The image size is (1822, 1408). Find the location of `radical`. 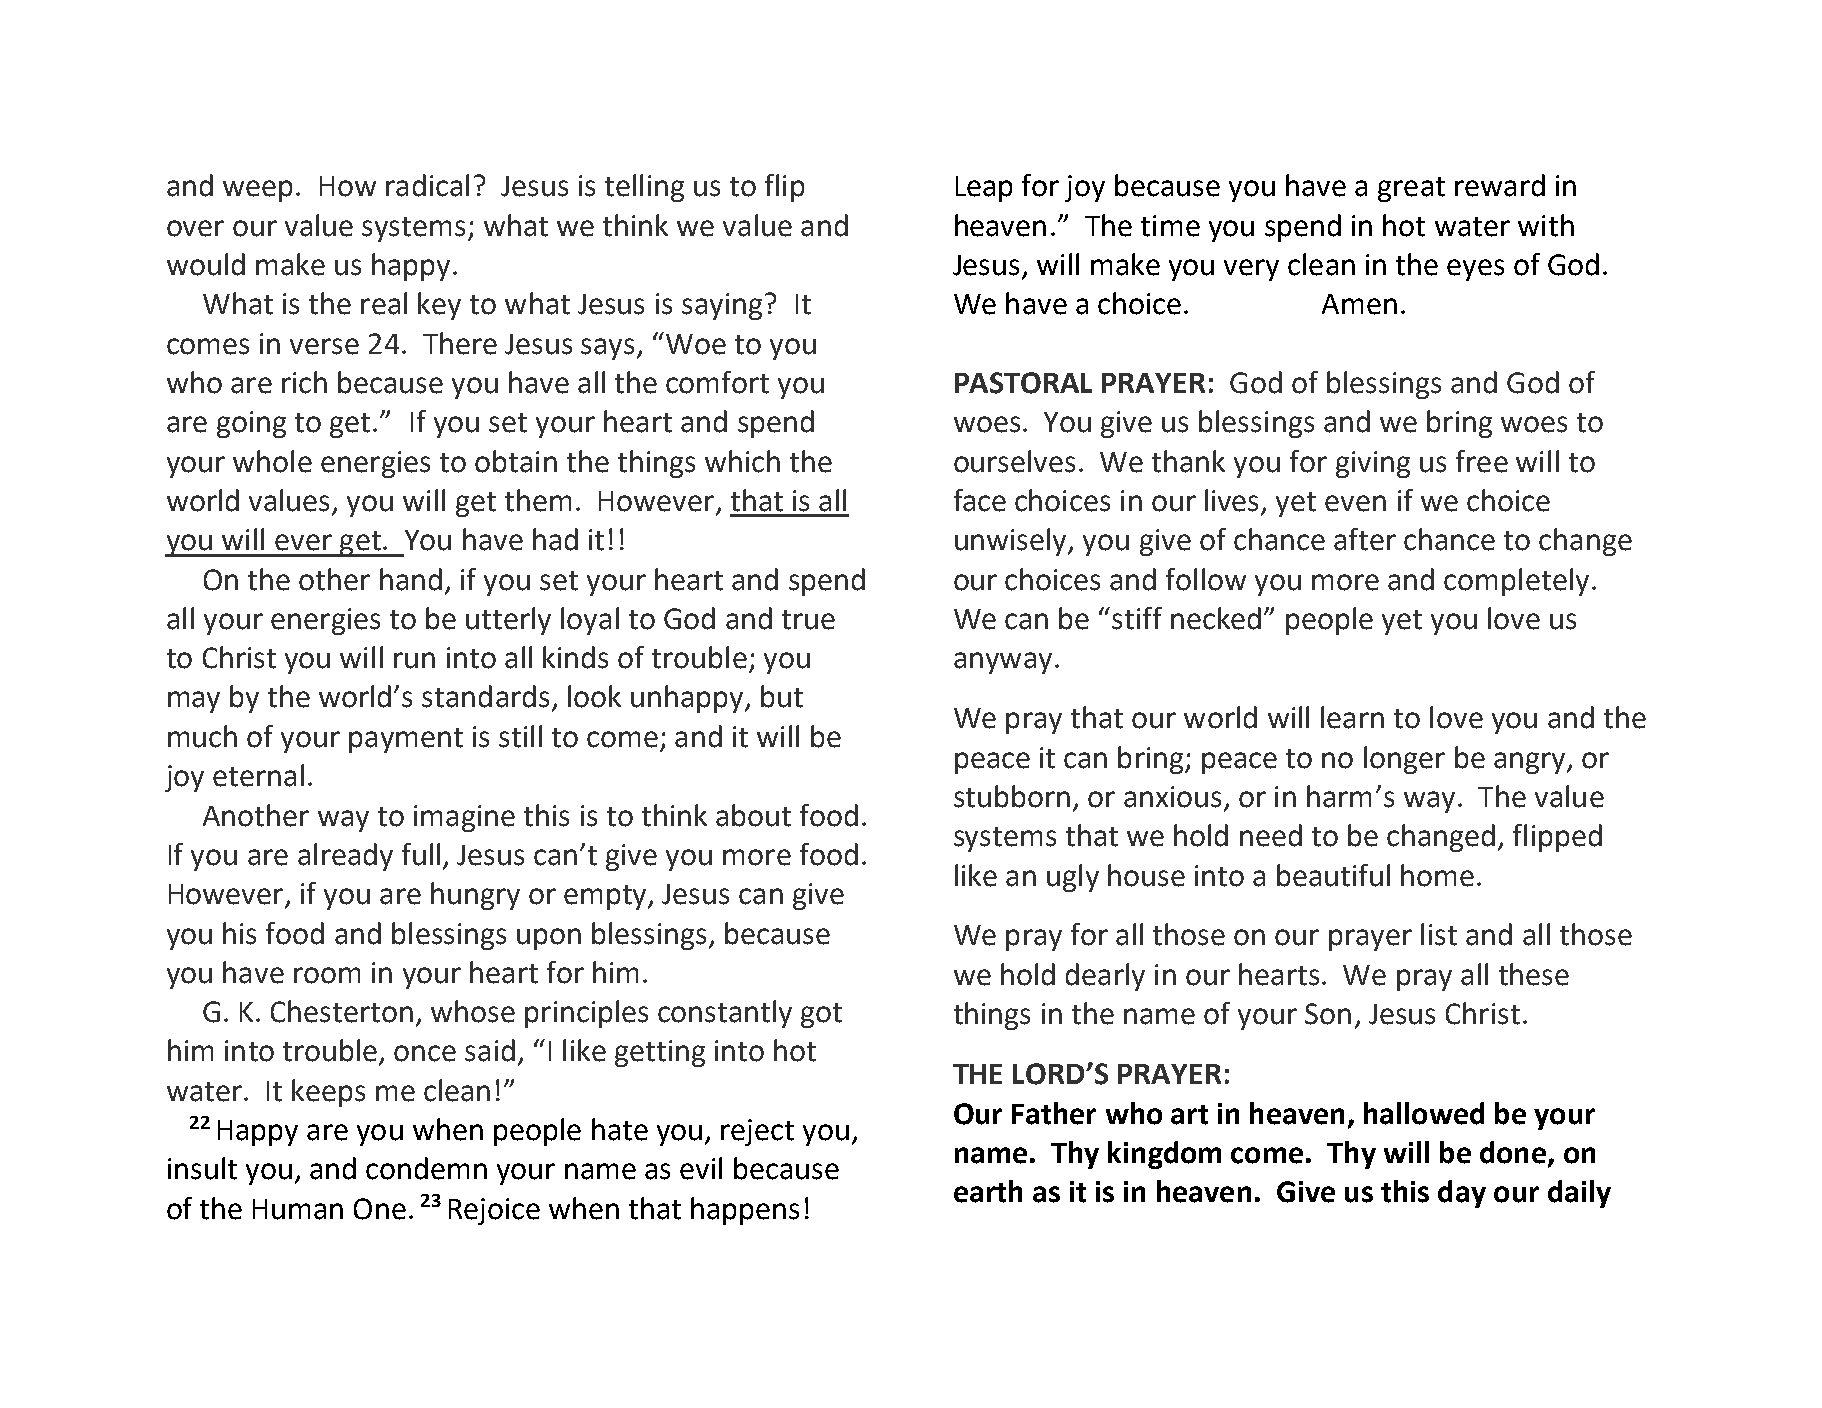

radical is located at coordinates (427, 185).
